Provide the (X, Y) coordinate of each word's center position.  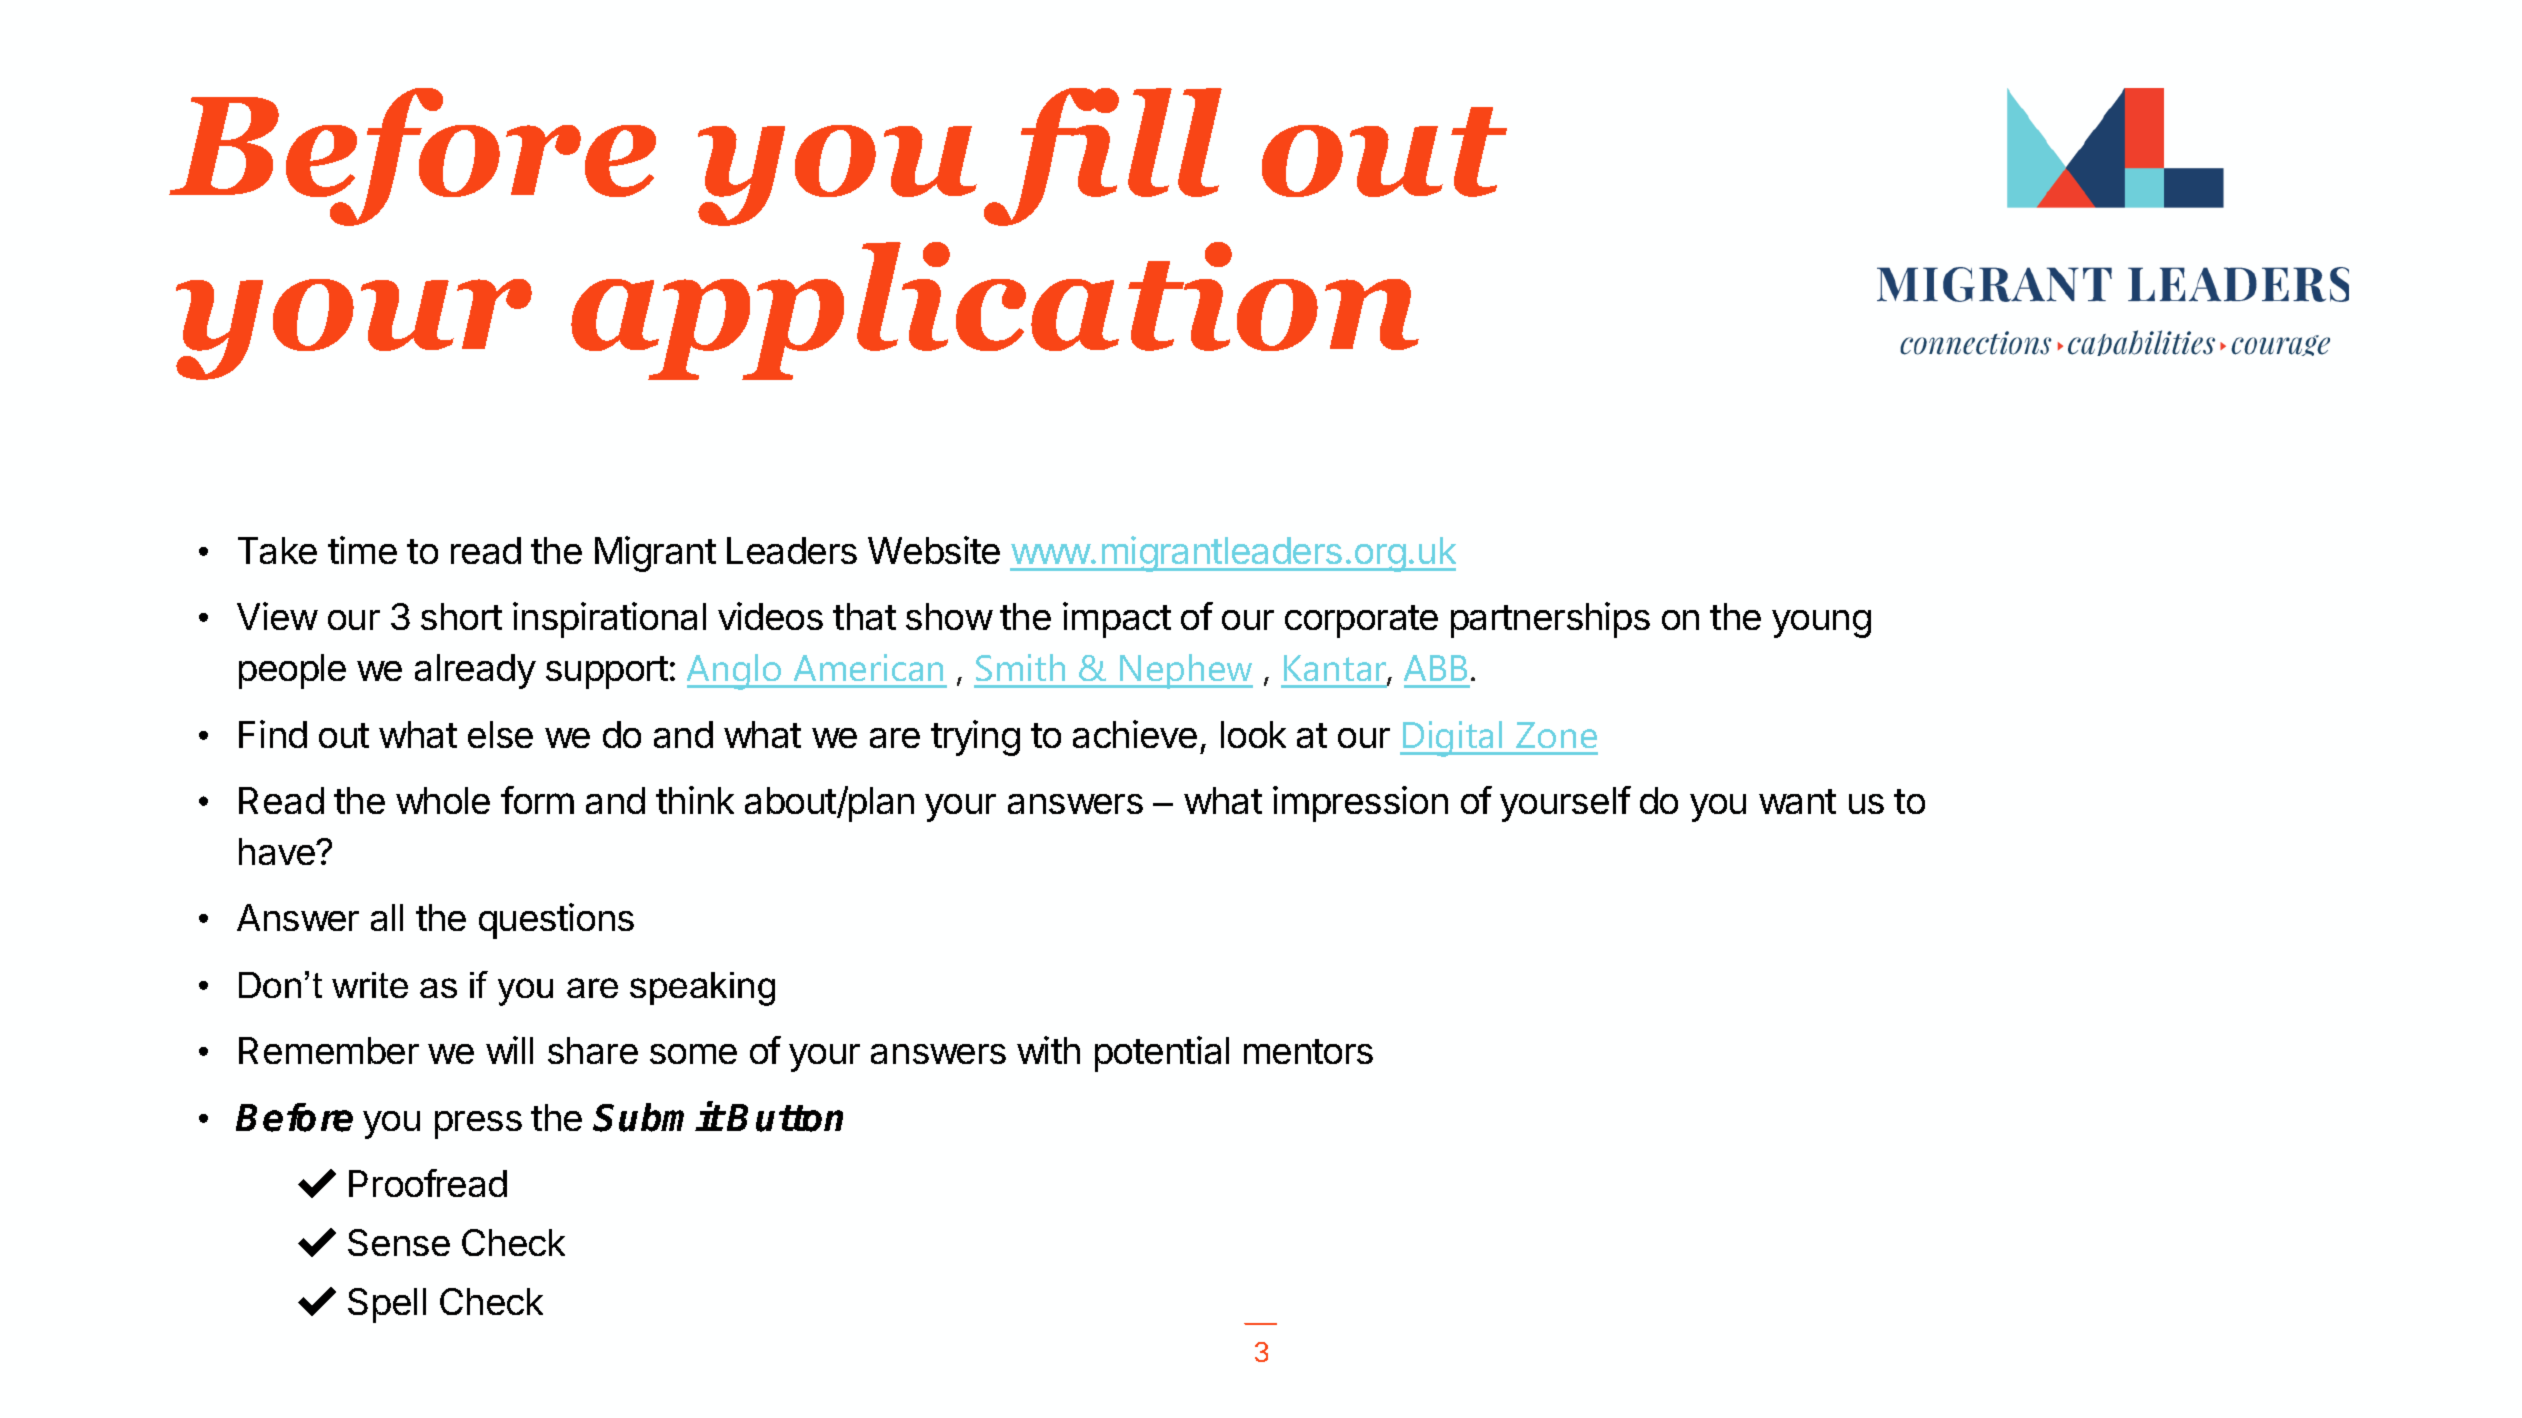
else (500, 734)
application (995, 311)
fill (1103, 157)
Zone (1556, 735)
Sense (399, 1242)
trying (975, 738)
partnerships (1550, 620)
